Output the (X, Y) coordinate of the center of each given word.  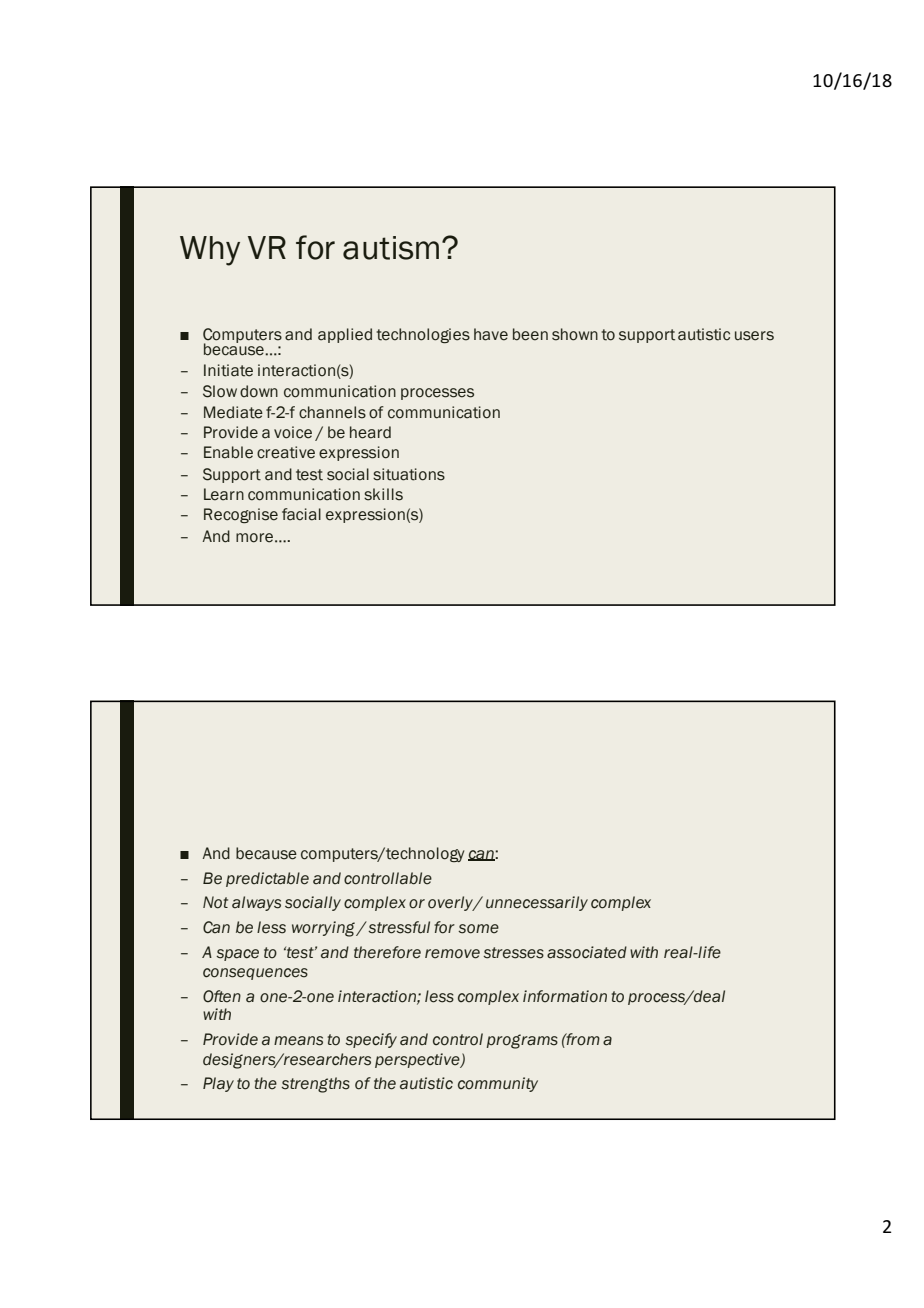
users (754, 336)
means (298, 1041)
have (491, 334)
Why (210, 251)
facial (301, 514)
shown (575, 334)
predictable (267, 879)
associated (587, 952)
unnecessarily (537, 903)
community (498, 1084)
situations (409, 474)
